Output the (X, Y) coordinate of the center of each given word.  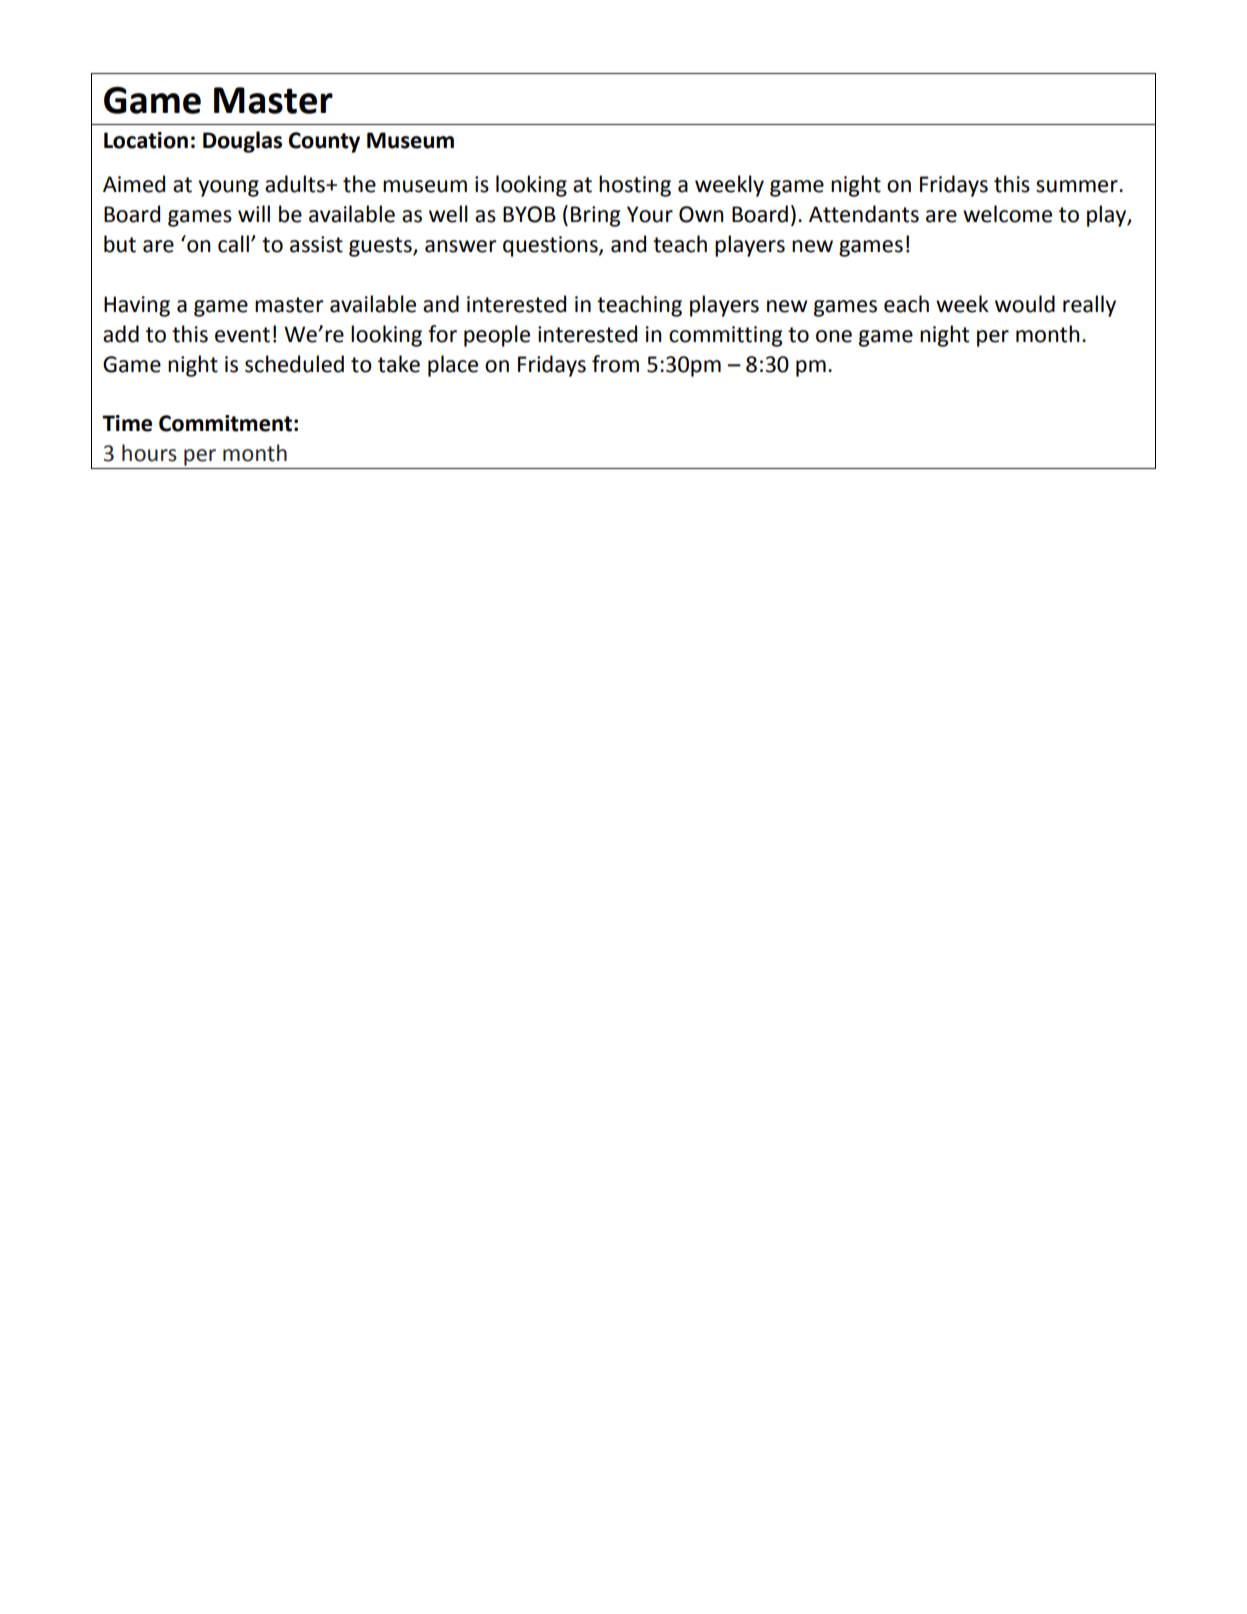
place (453, 366)
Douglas (242, 142)
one (834, 336)
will (254, 213)
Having (137, 306)
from (615, 364)
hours (149, 453)
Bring (596, 216)
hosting (635, 186)
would (1025, 304)
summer (1078, 186)
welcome (1007, 214)
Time (127, 423)
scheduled (294, 364)
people (497, 336)
